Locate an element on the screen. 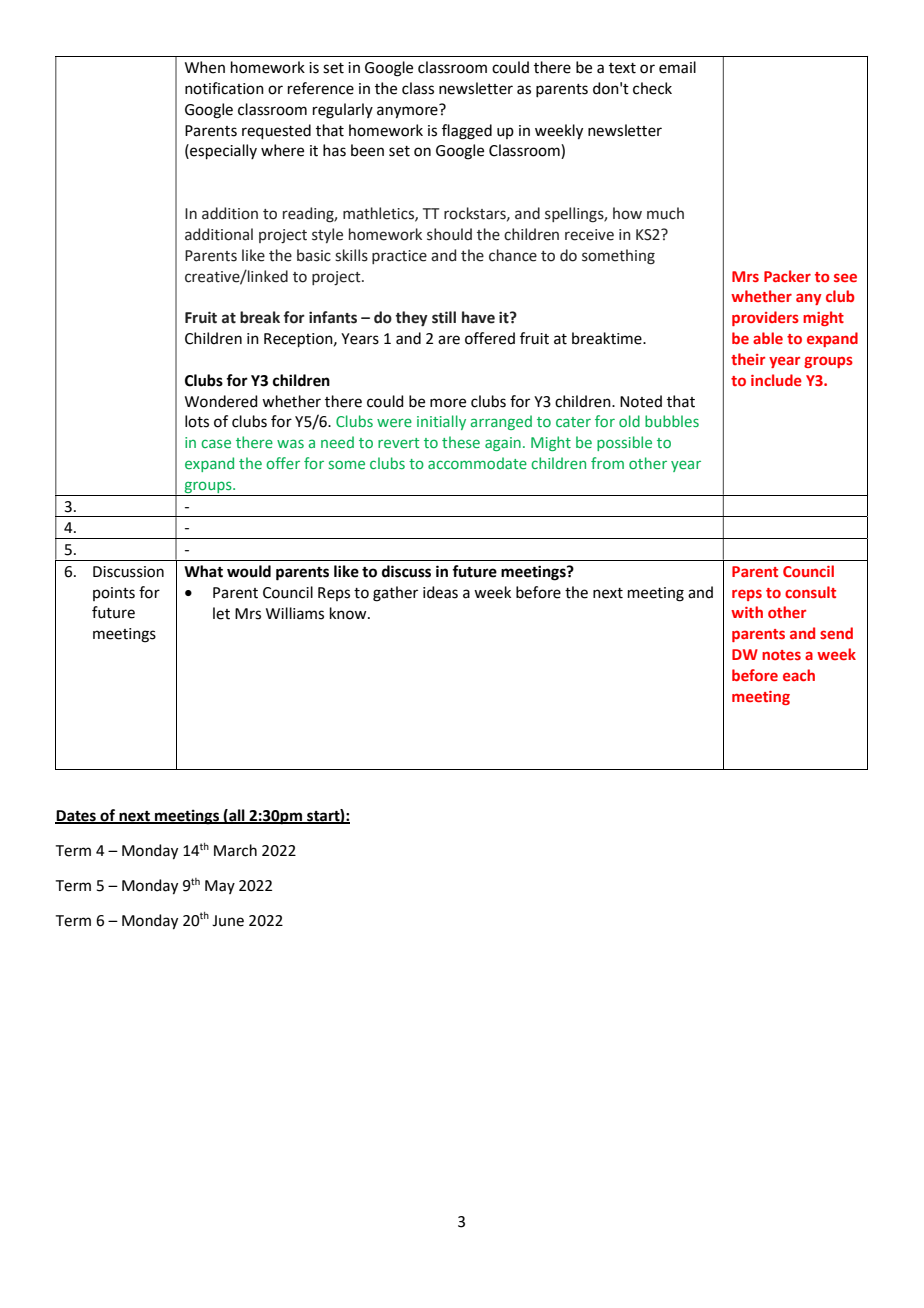  with is located at coordinates (747, 612).
